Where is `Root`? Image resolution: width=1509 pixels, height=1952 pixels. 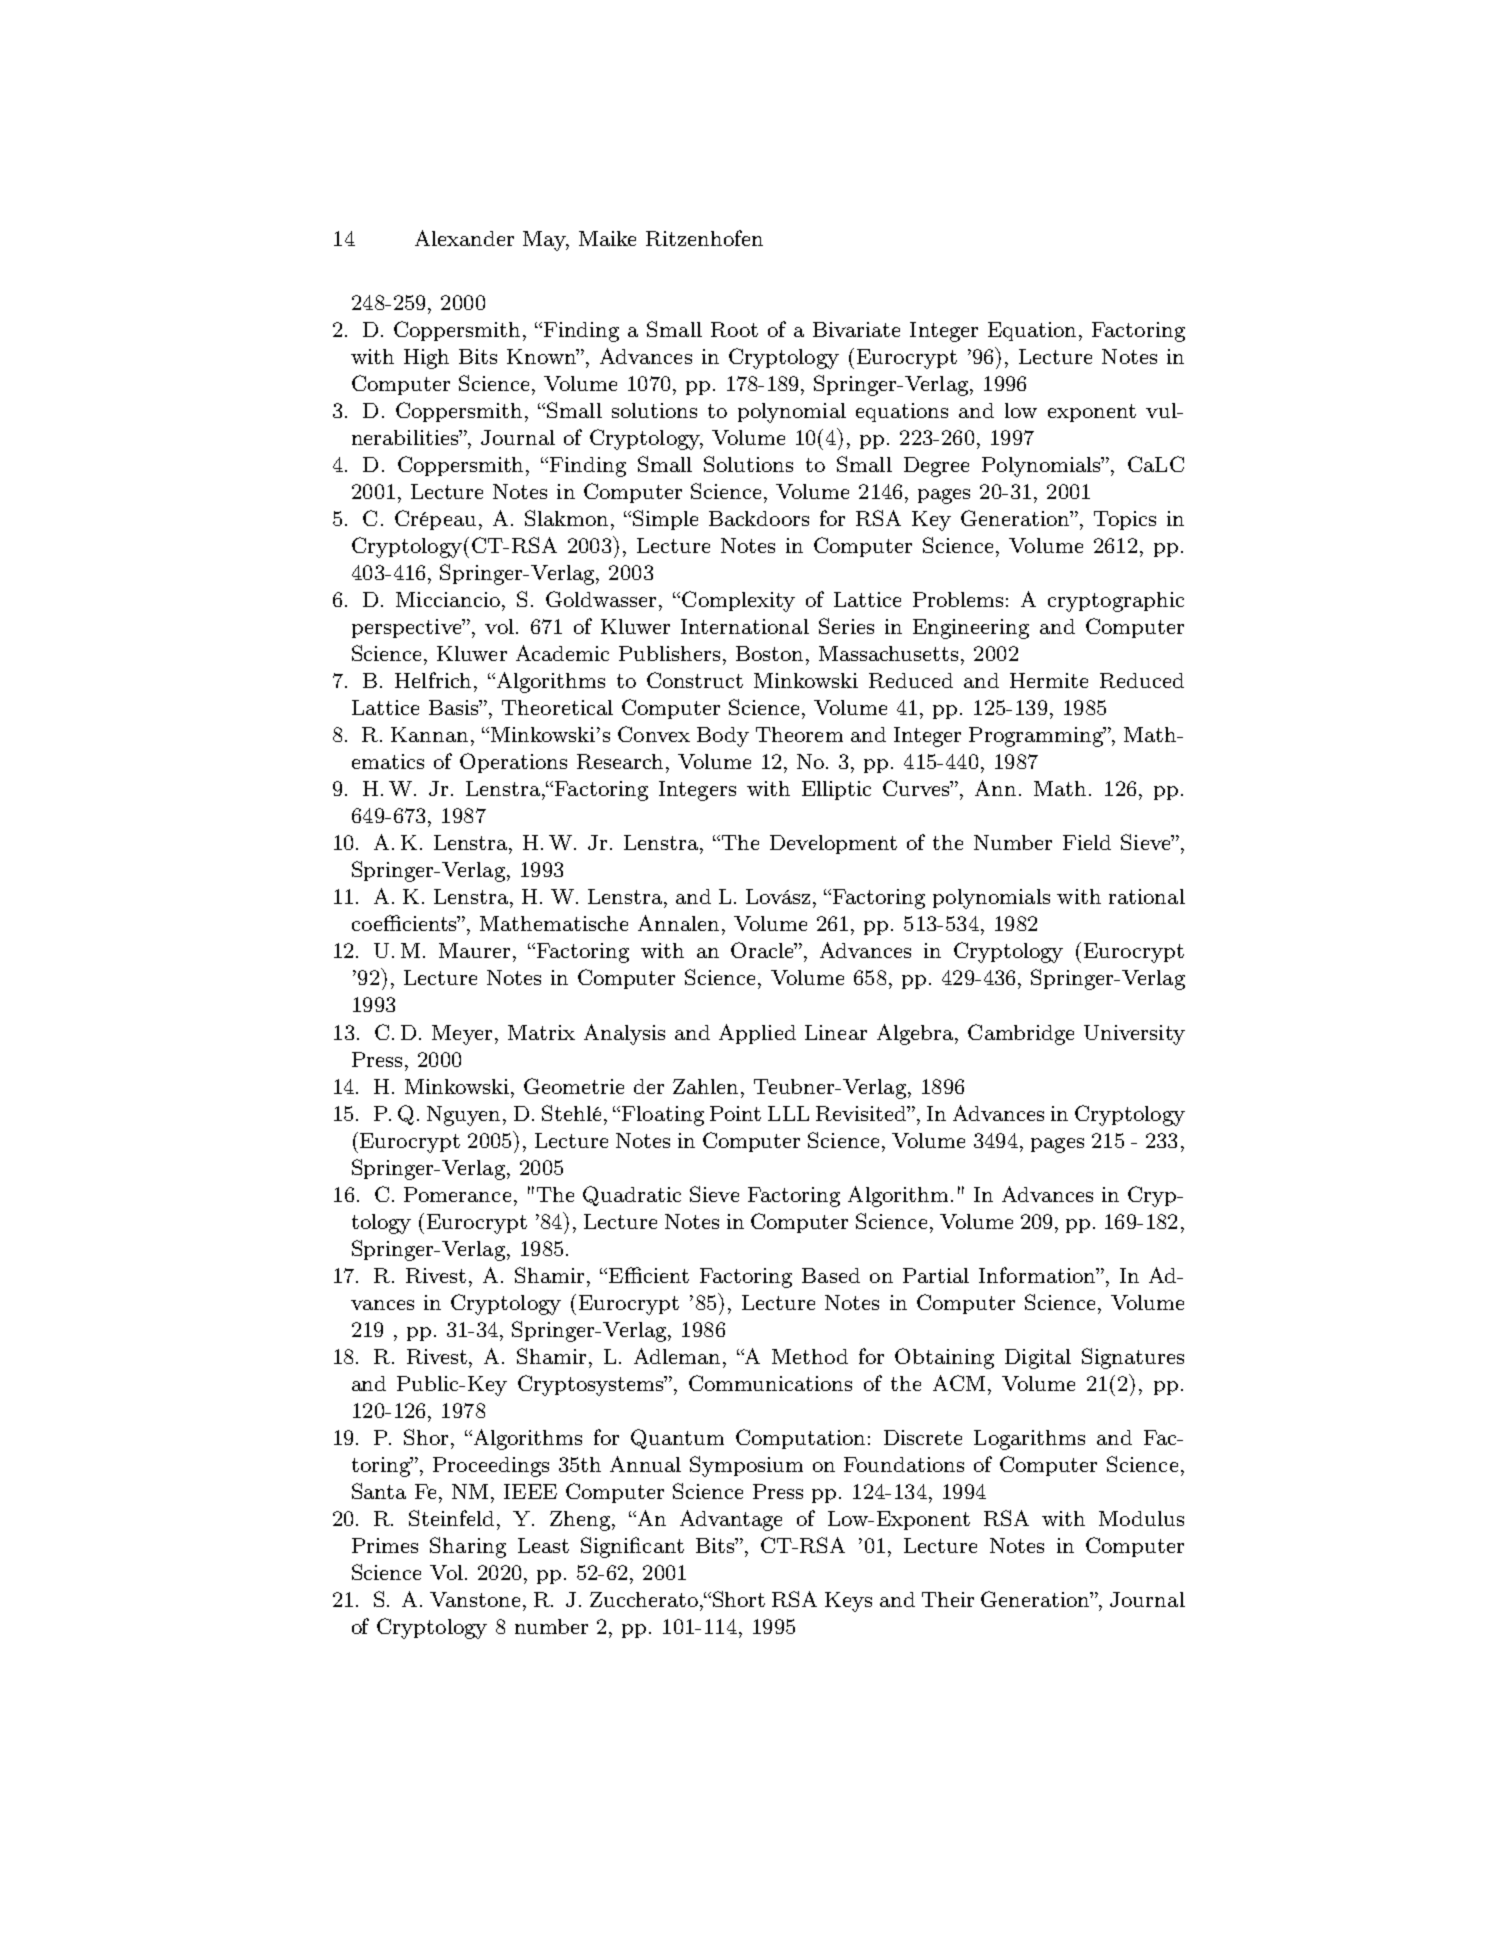
Root is located at coordinates (734, 329).
